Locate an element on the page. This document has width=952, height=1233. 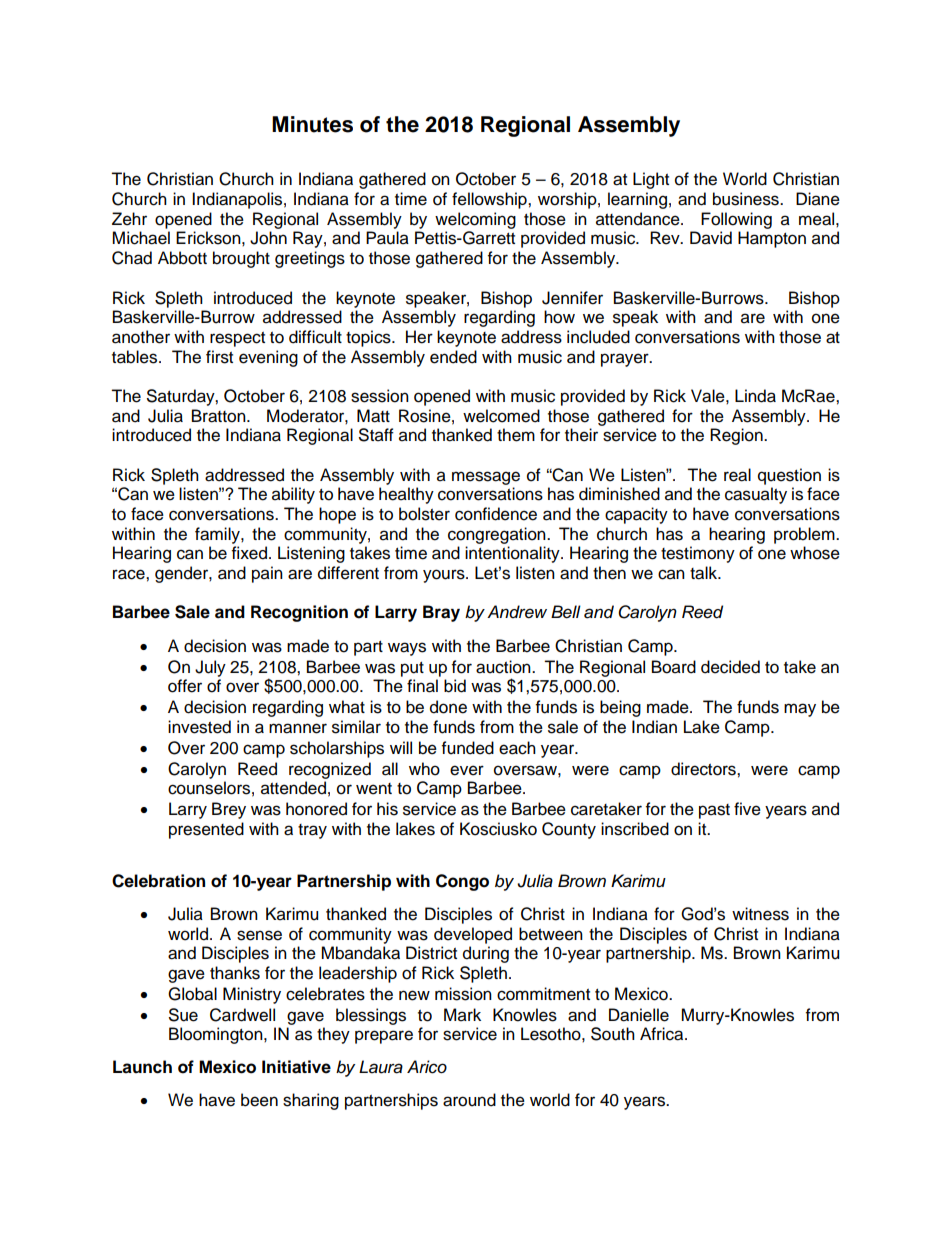
Congo is located at coordinates (462, 882).
